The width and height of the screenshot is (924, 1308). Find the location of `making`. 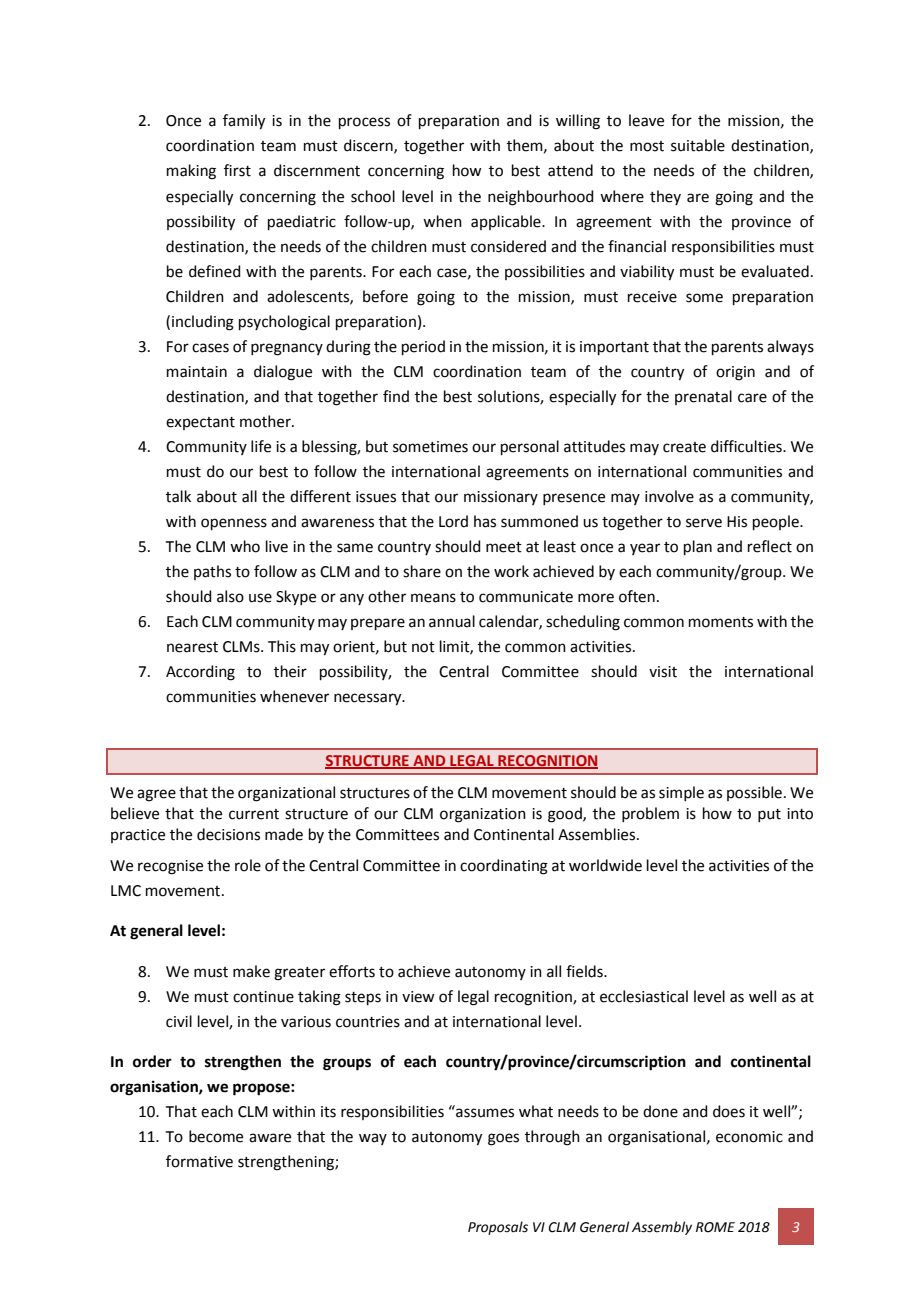

making is located at coordinates (191, 172).
